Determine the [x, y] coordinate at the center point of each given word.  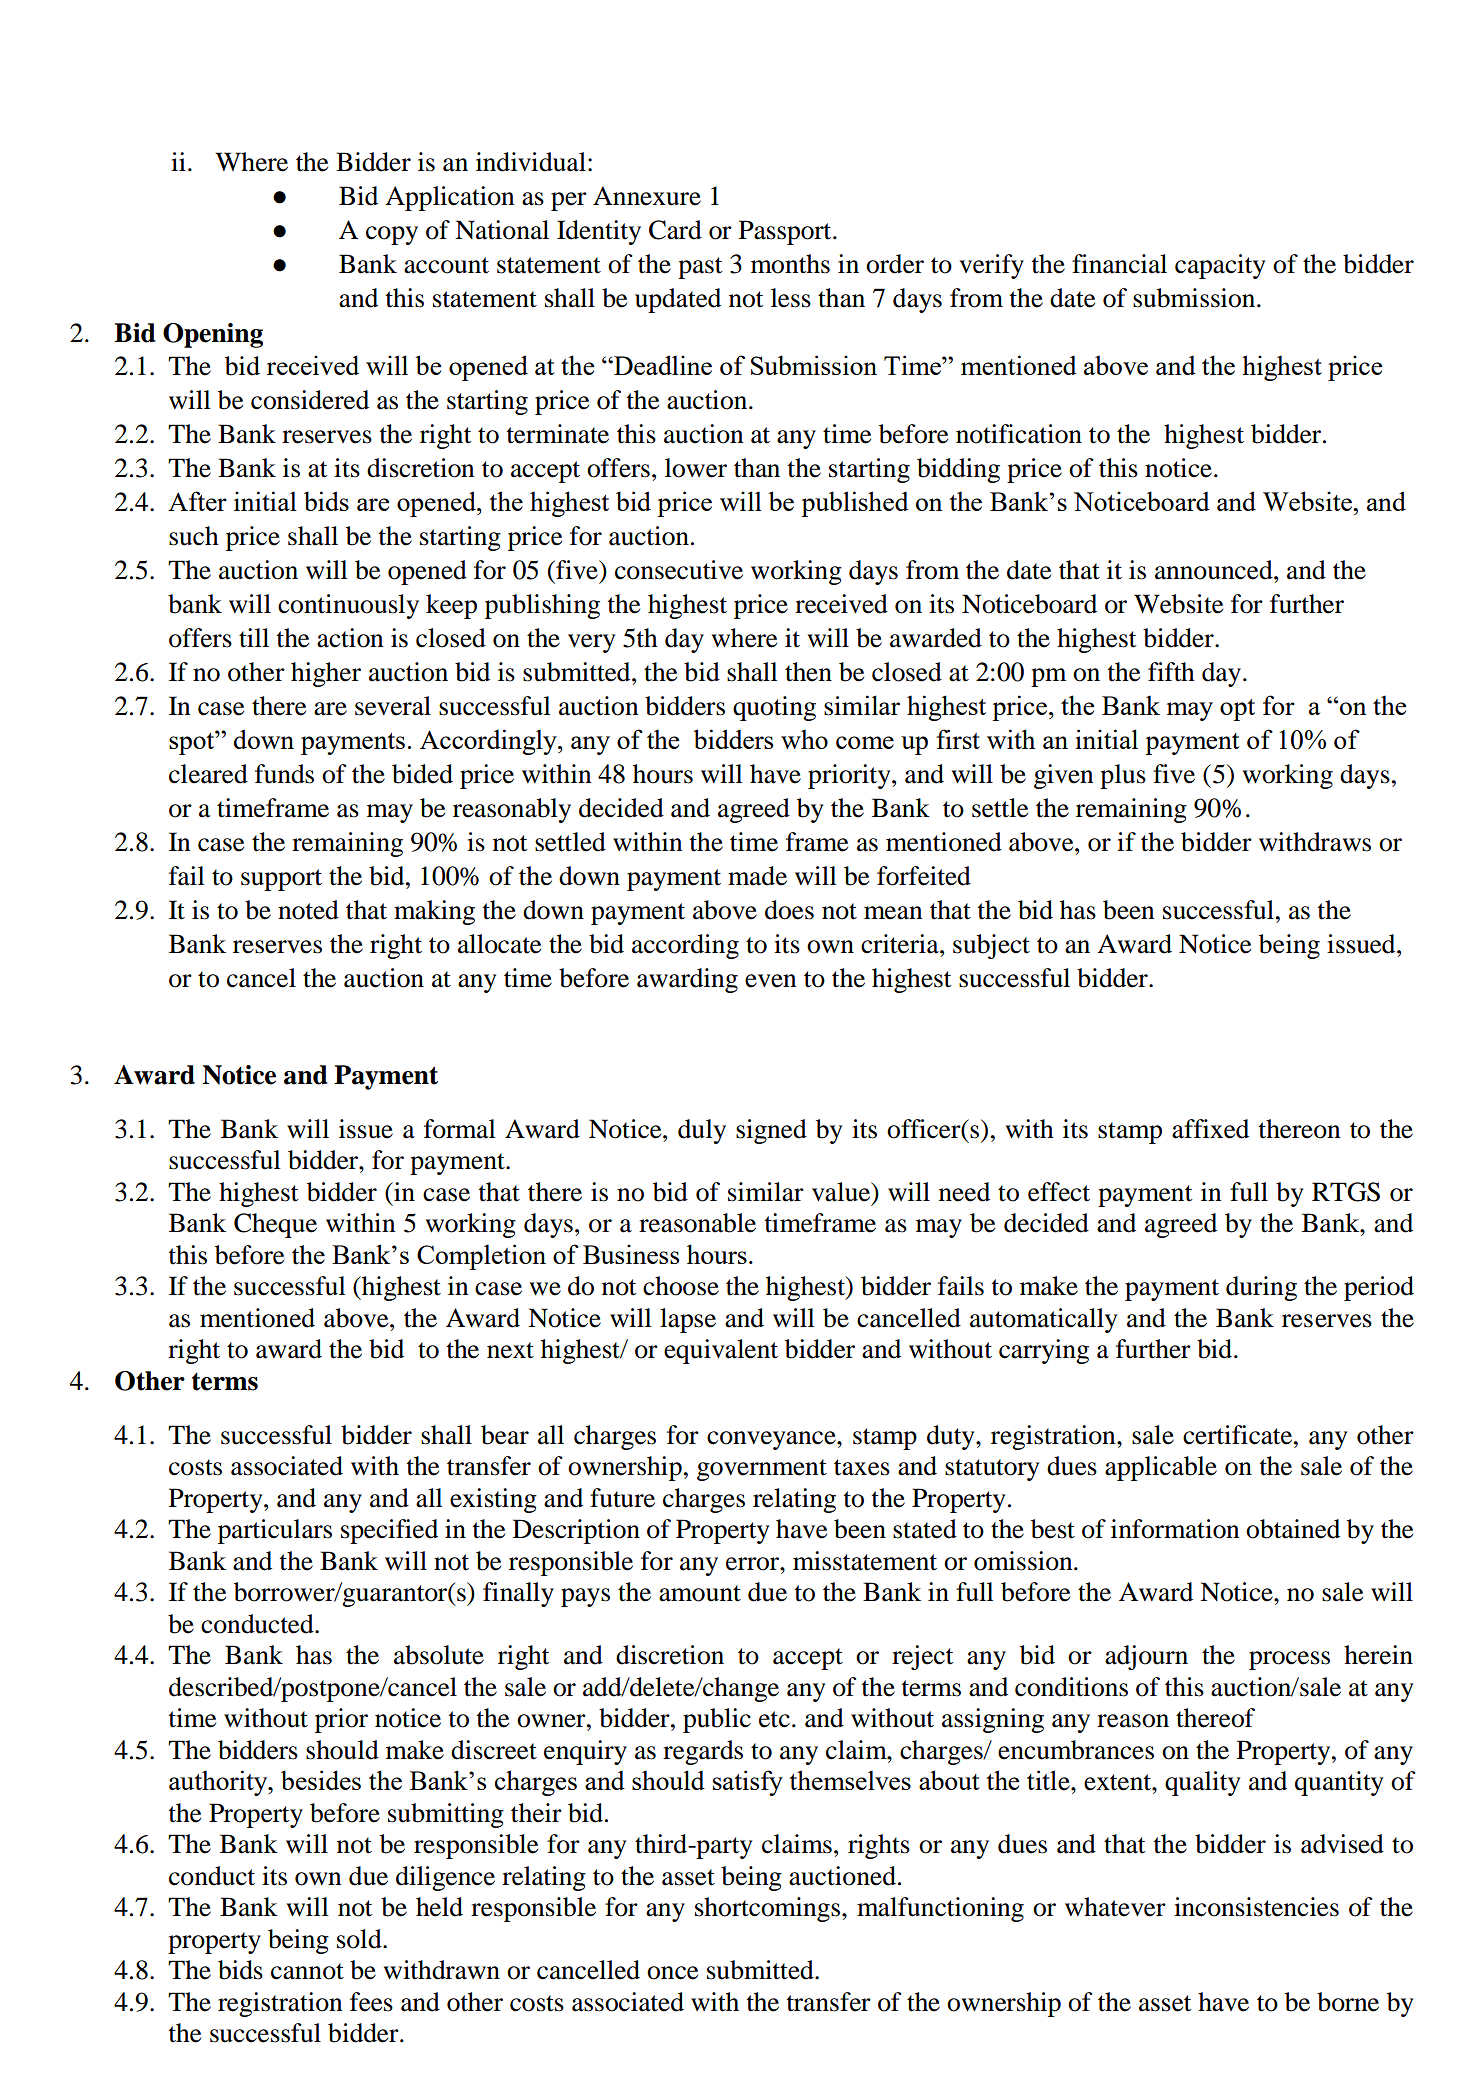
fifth [1171, 672]
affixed [1210, 1129]
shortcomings [767, 1909]
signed [771, 1131]
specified [389, 1531]
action [350, 638]
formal [460, 1129]
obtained [1293, 1529]
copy [392, 235]
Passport [786, 232]
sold [360, 1939]
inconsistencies [1256, 1907]
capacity [1220, 266]
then [808, 672]
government [762, 1470]
